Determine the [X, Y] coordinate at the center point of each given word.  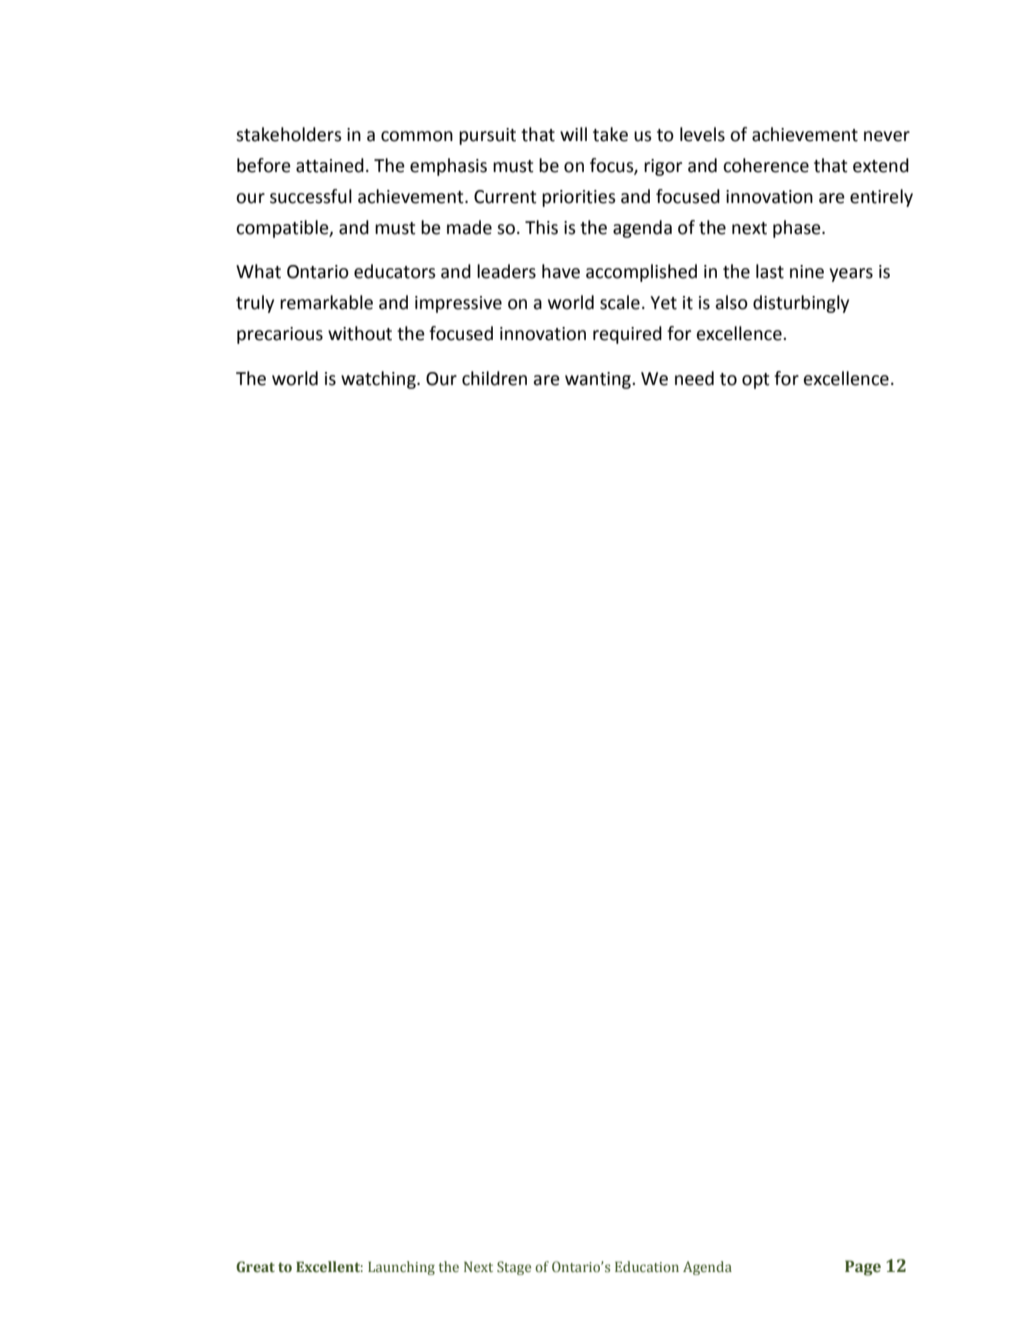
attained [330, 165]
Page [863, 1268]
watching [379, 380]
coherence [766, 165]
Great [255, 1266]
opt [756, 381]
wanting [599, 380]
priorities [579, 198]
